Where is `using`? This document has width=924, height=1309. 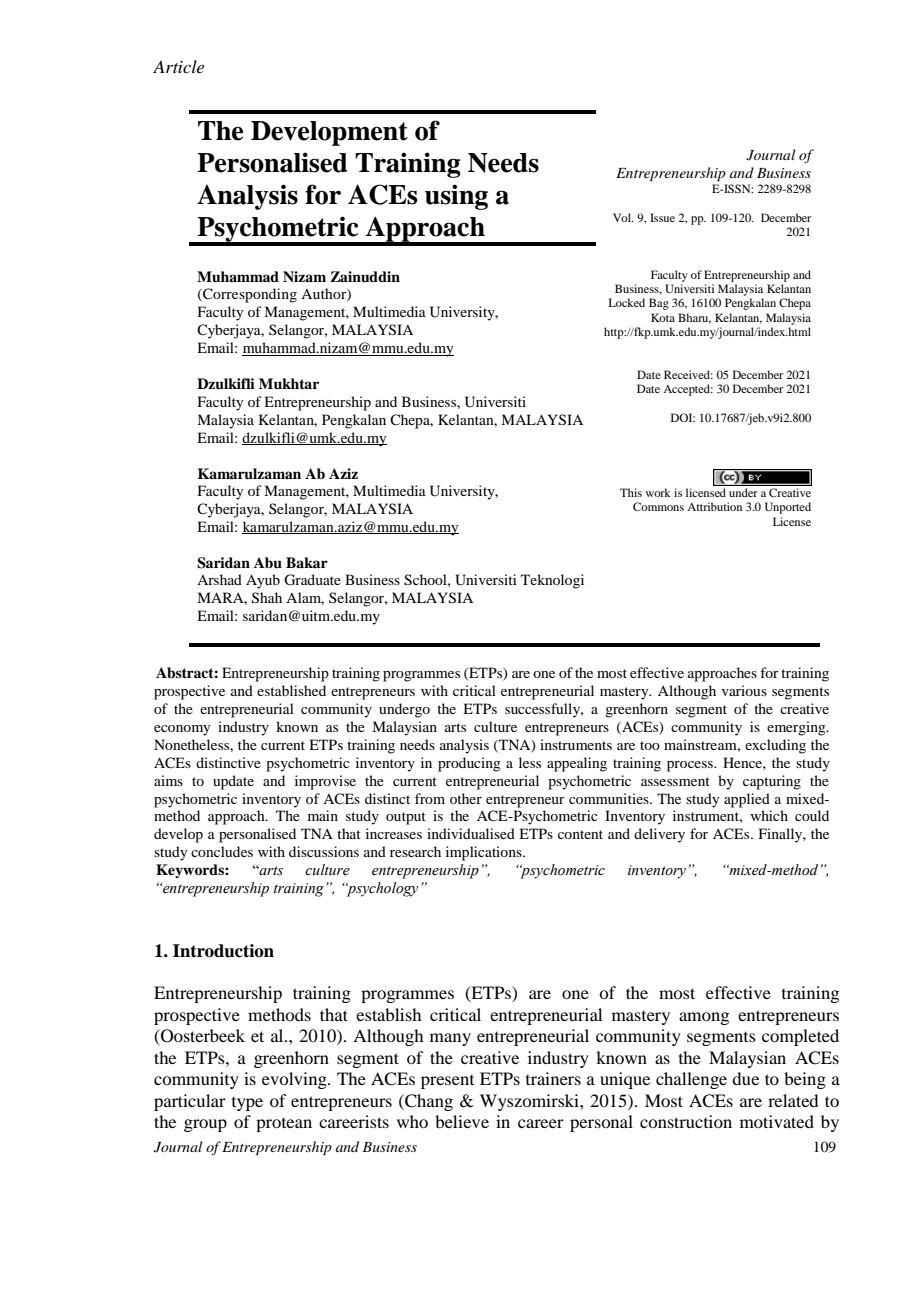 using is located at coordinates (456, 197).
